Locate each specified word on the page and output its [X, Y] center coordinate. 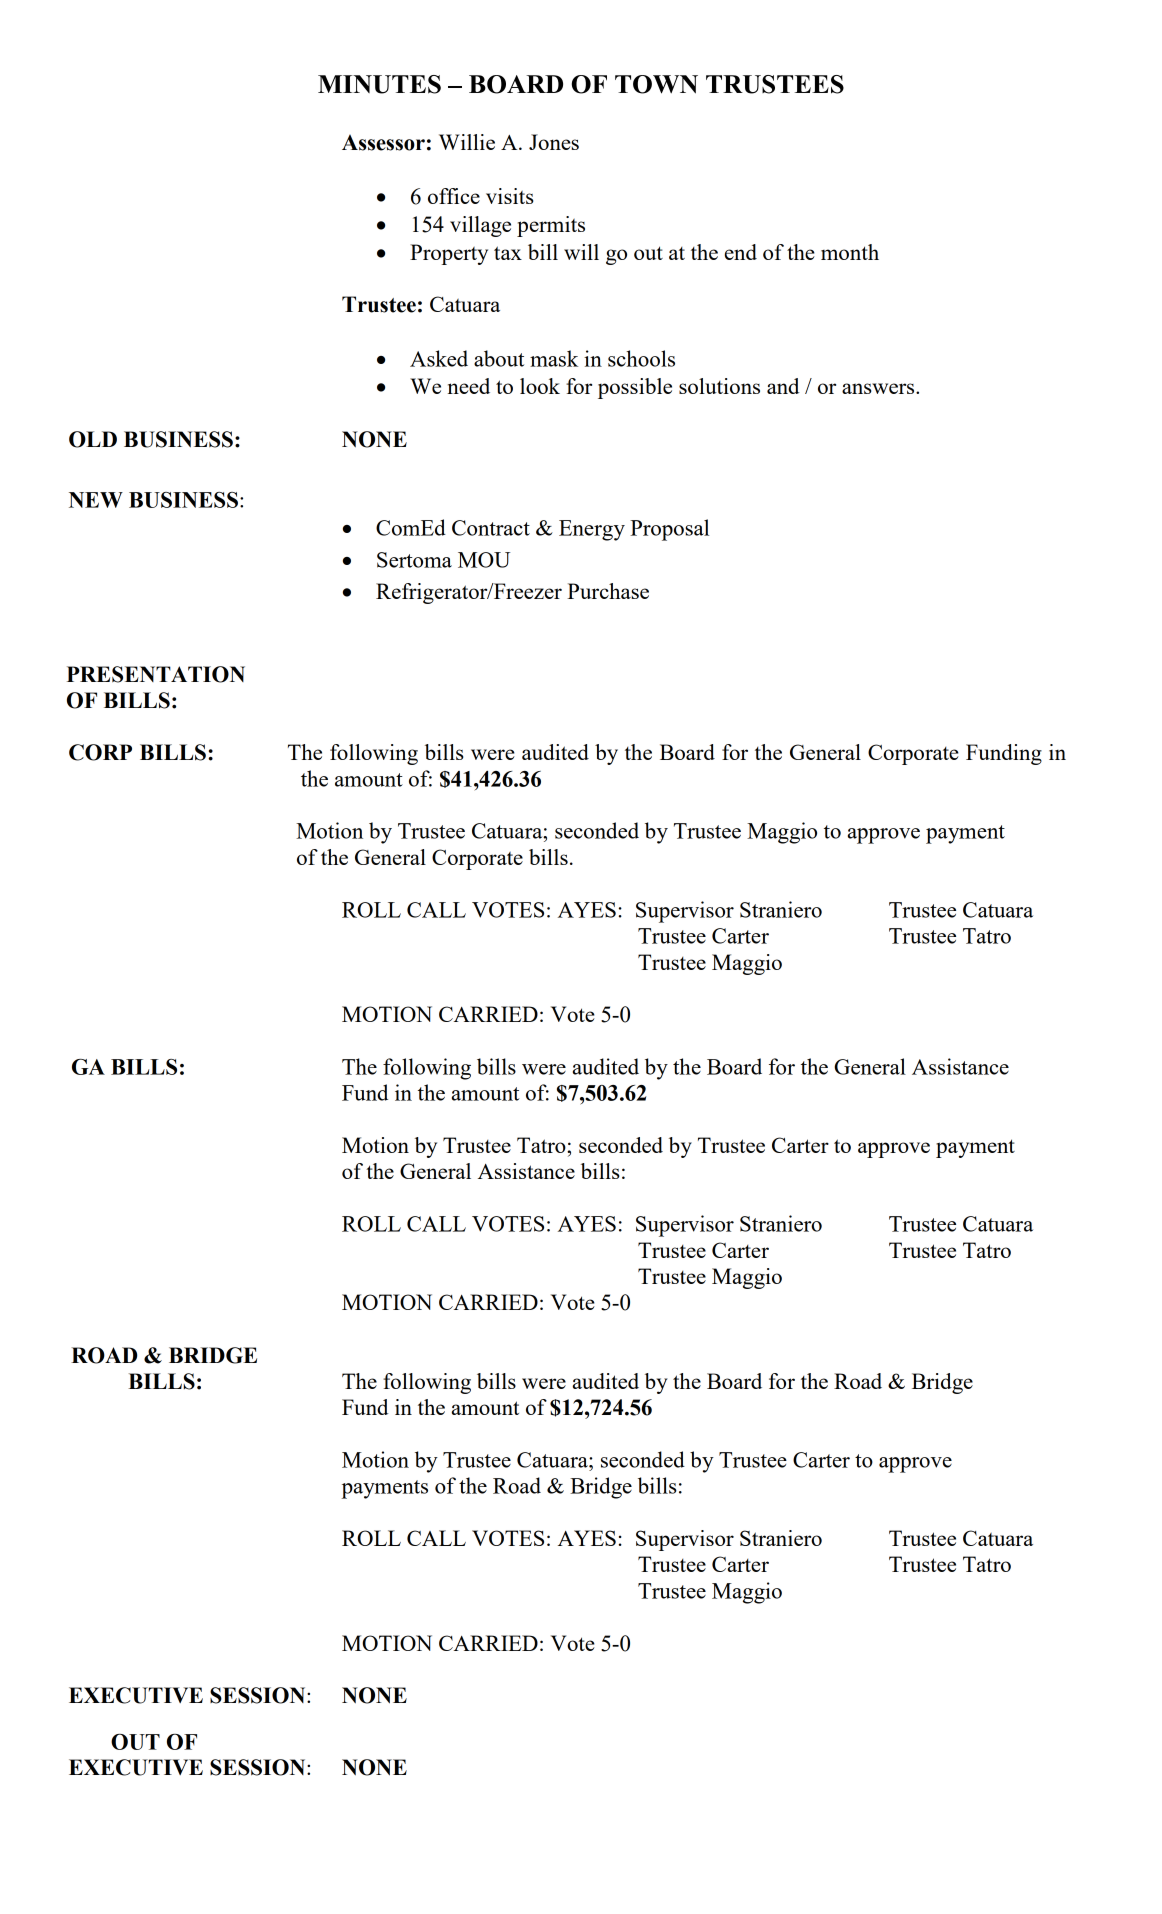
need [469, 386]
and [783, 386]
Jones [554, 142]
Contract [491, 528]
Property [449, 254]
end [741, 252]
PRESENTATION [156, 674]
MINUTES [379, 84]
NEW [96, 500]
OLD [93, 439]
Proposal [669, 530]
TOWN [656, 84]
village [480, 226]
